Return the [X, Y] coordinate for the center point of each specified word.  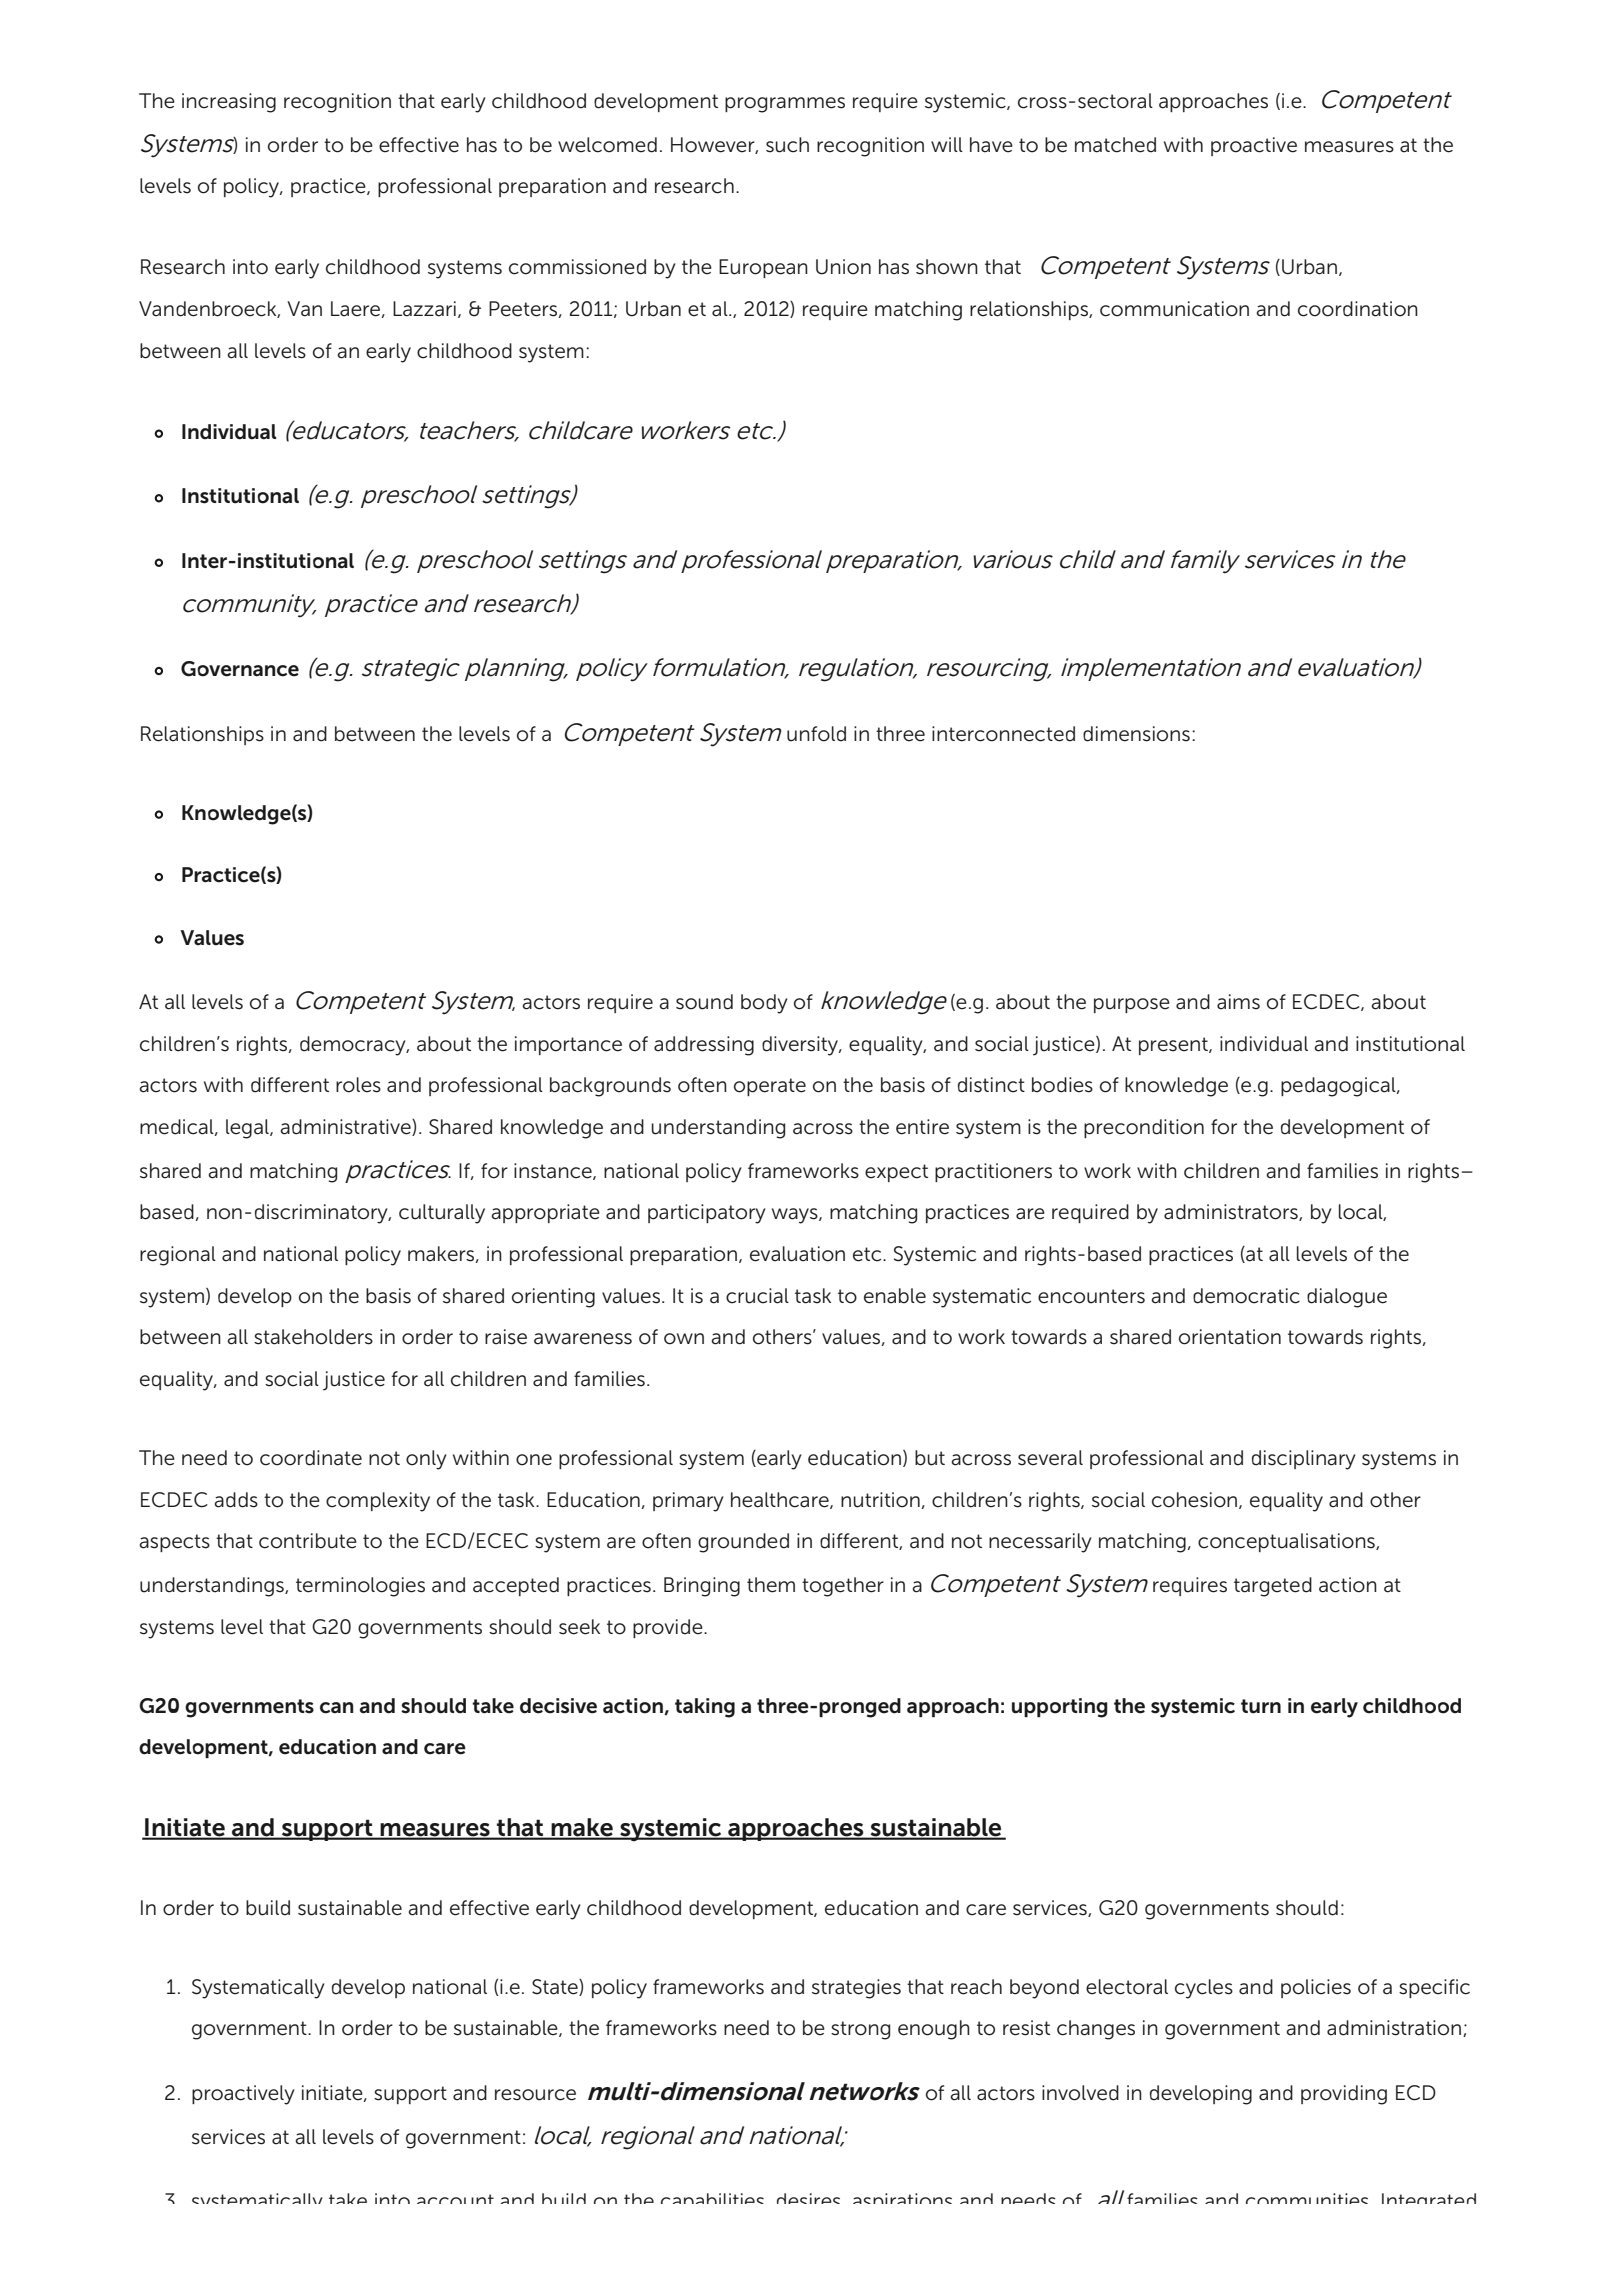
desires [808, 2198]
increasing [229, 103]
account [455, 2199]
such [787, 145]
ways [796, 1216]
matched [1115, 145]
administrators [1232, 1212]
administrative [346, 1127]
